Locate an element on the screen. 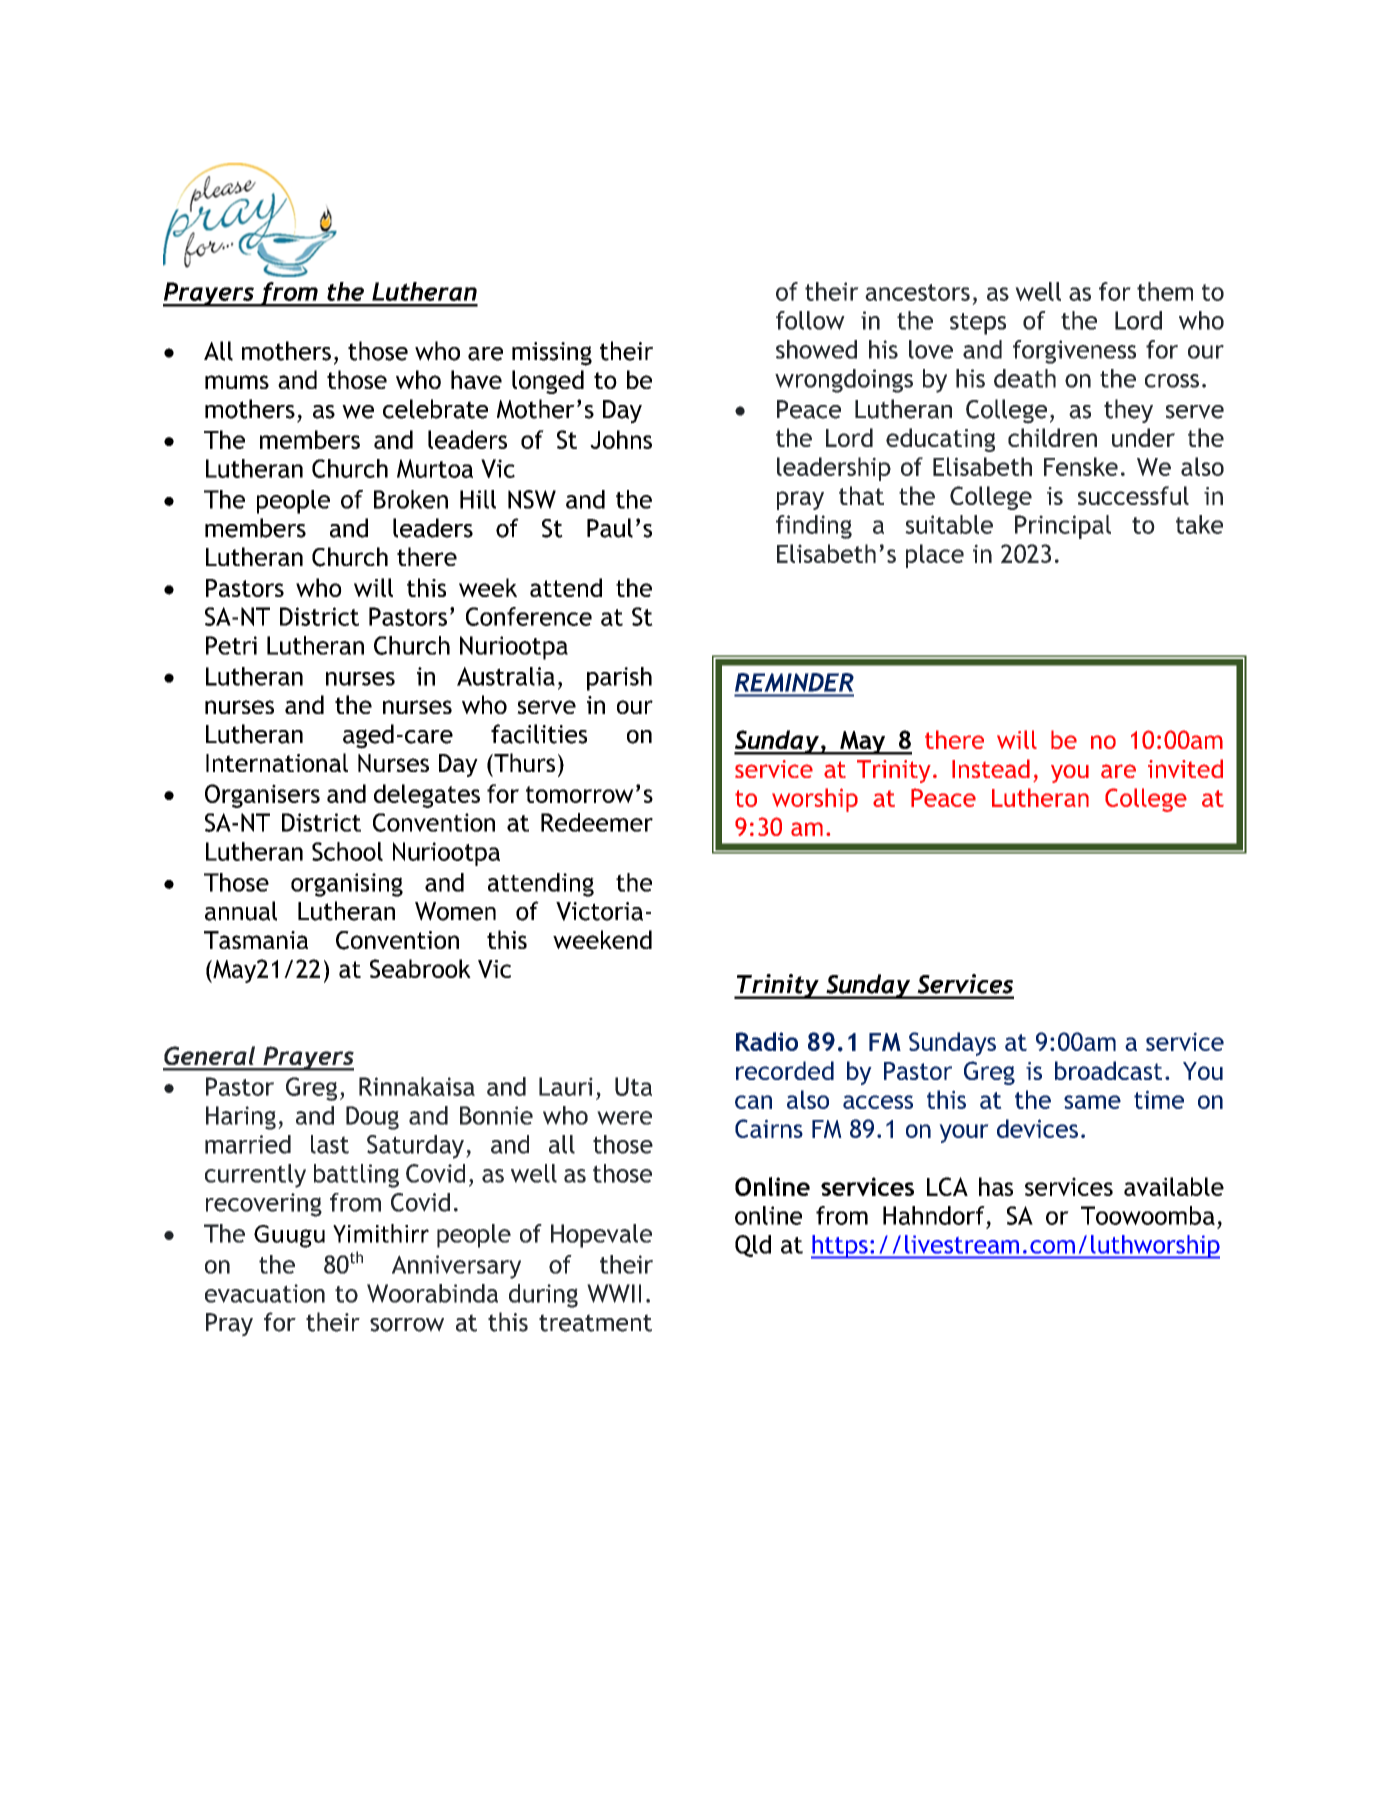 This screenshot has width=1387, height=1795. forgiveness is located at coordinates (1074, 352).
